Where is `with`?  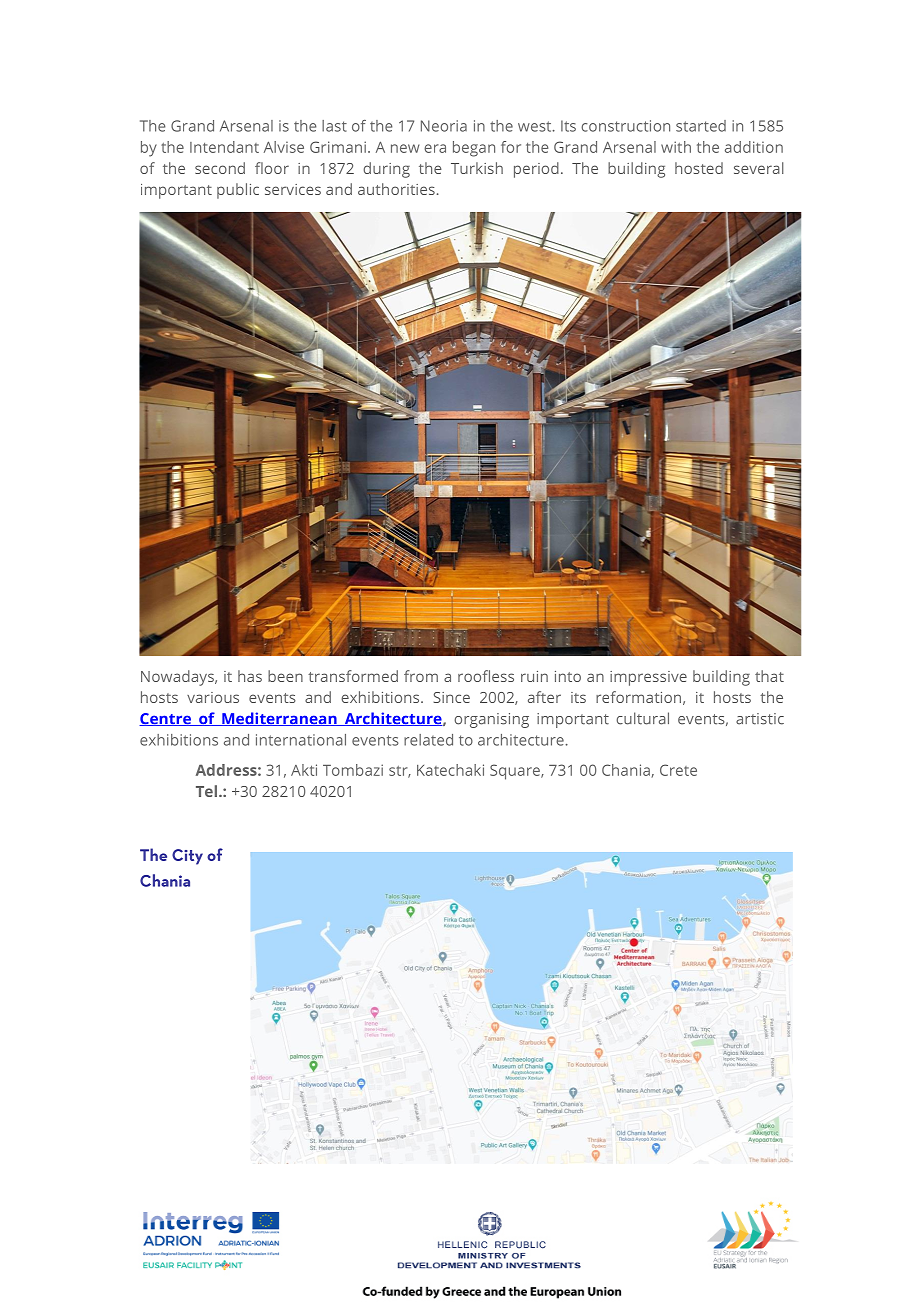
with is located at coordinates (676, 147).
